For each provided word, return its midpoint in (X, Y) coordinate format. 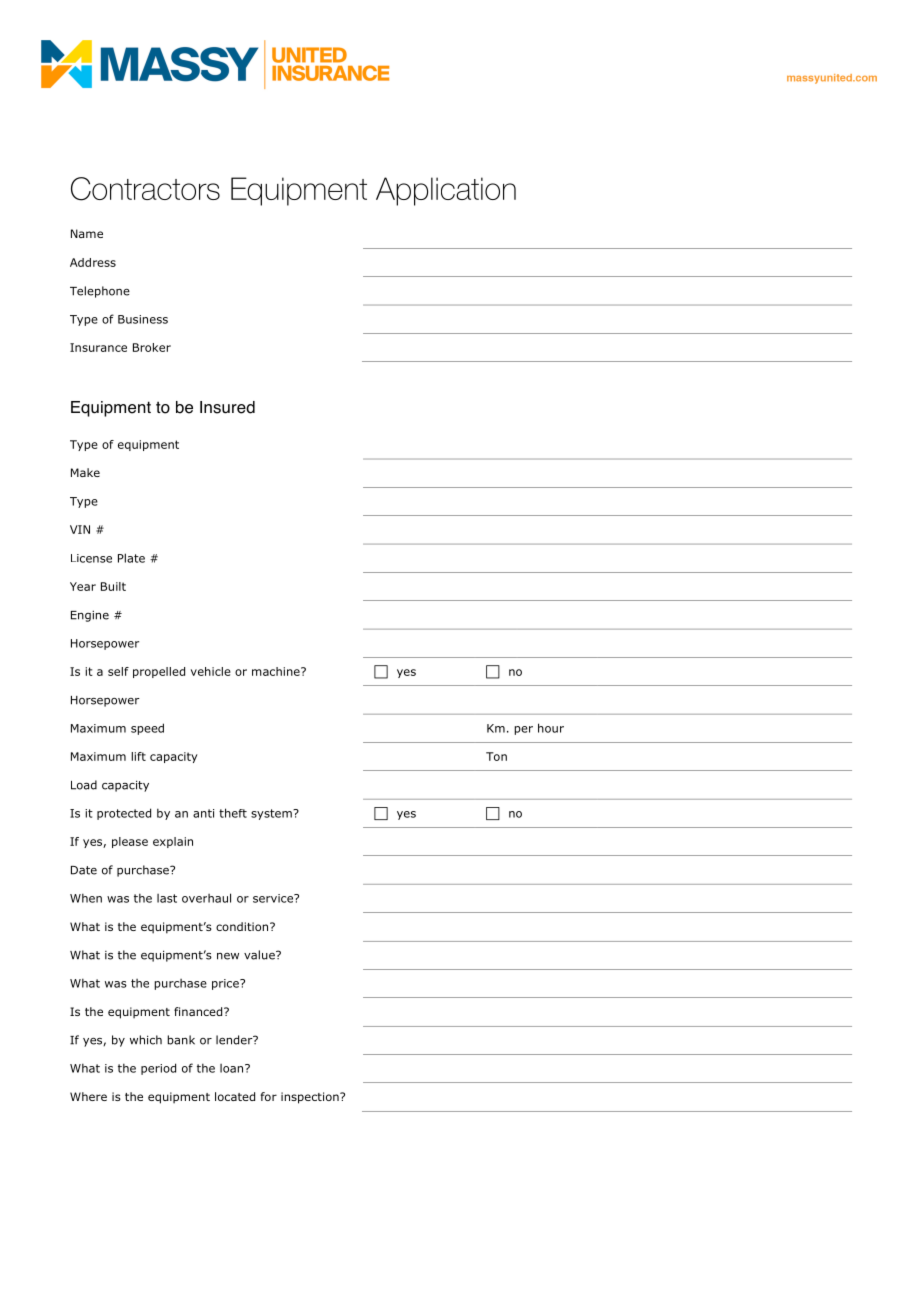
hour (551, 728)
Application (446, 191)
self (118, 671)
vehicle (211, 671)
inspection (311, 1098)
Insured (227, 407)
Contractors (145, 189)
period (158, 1069)
